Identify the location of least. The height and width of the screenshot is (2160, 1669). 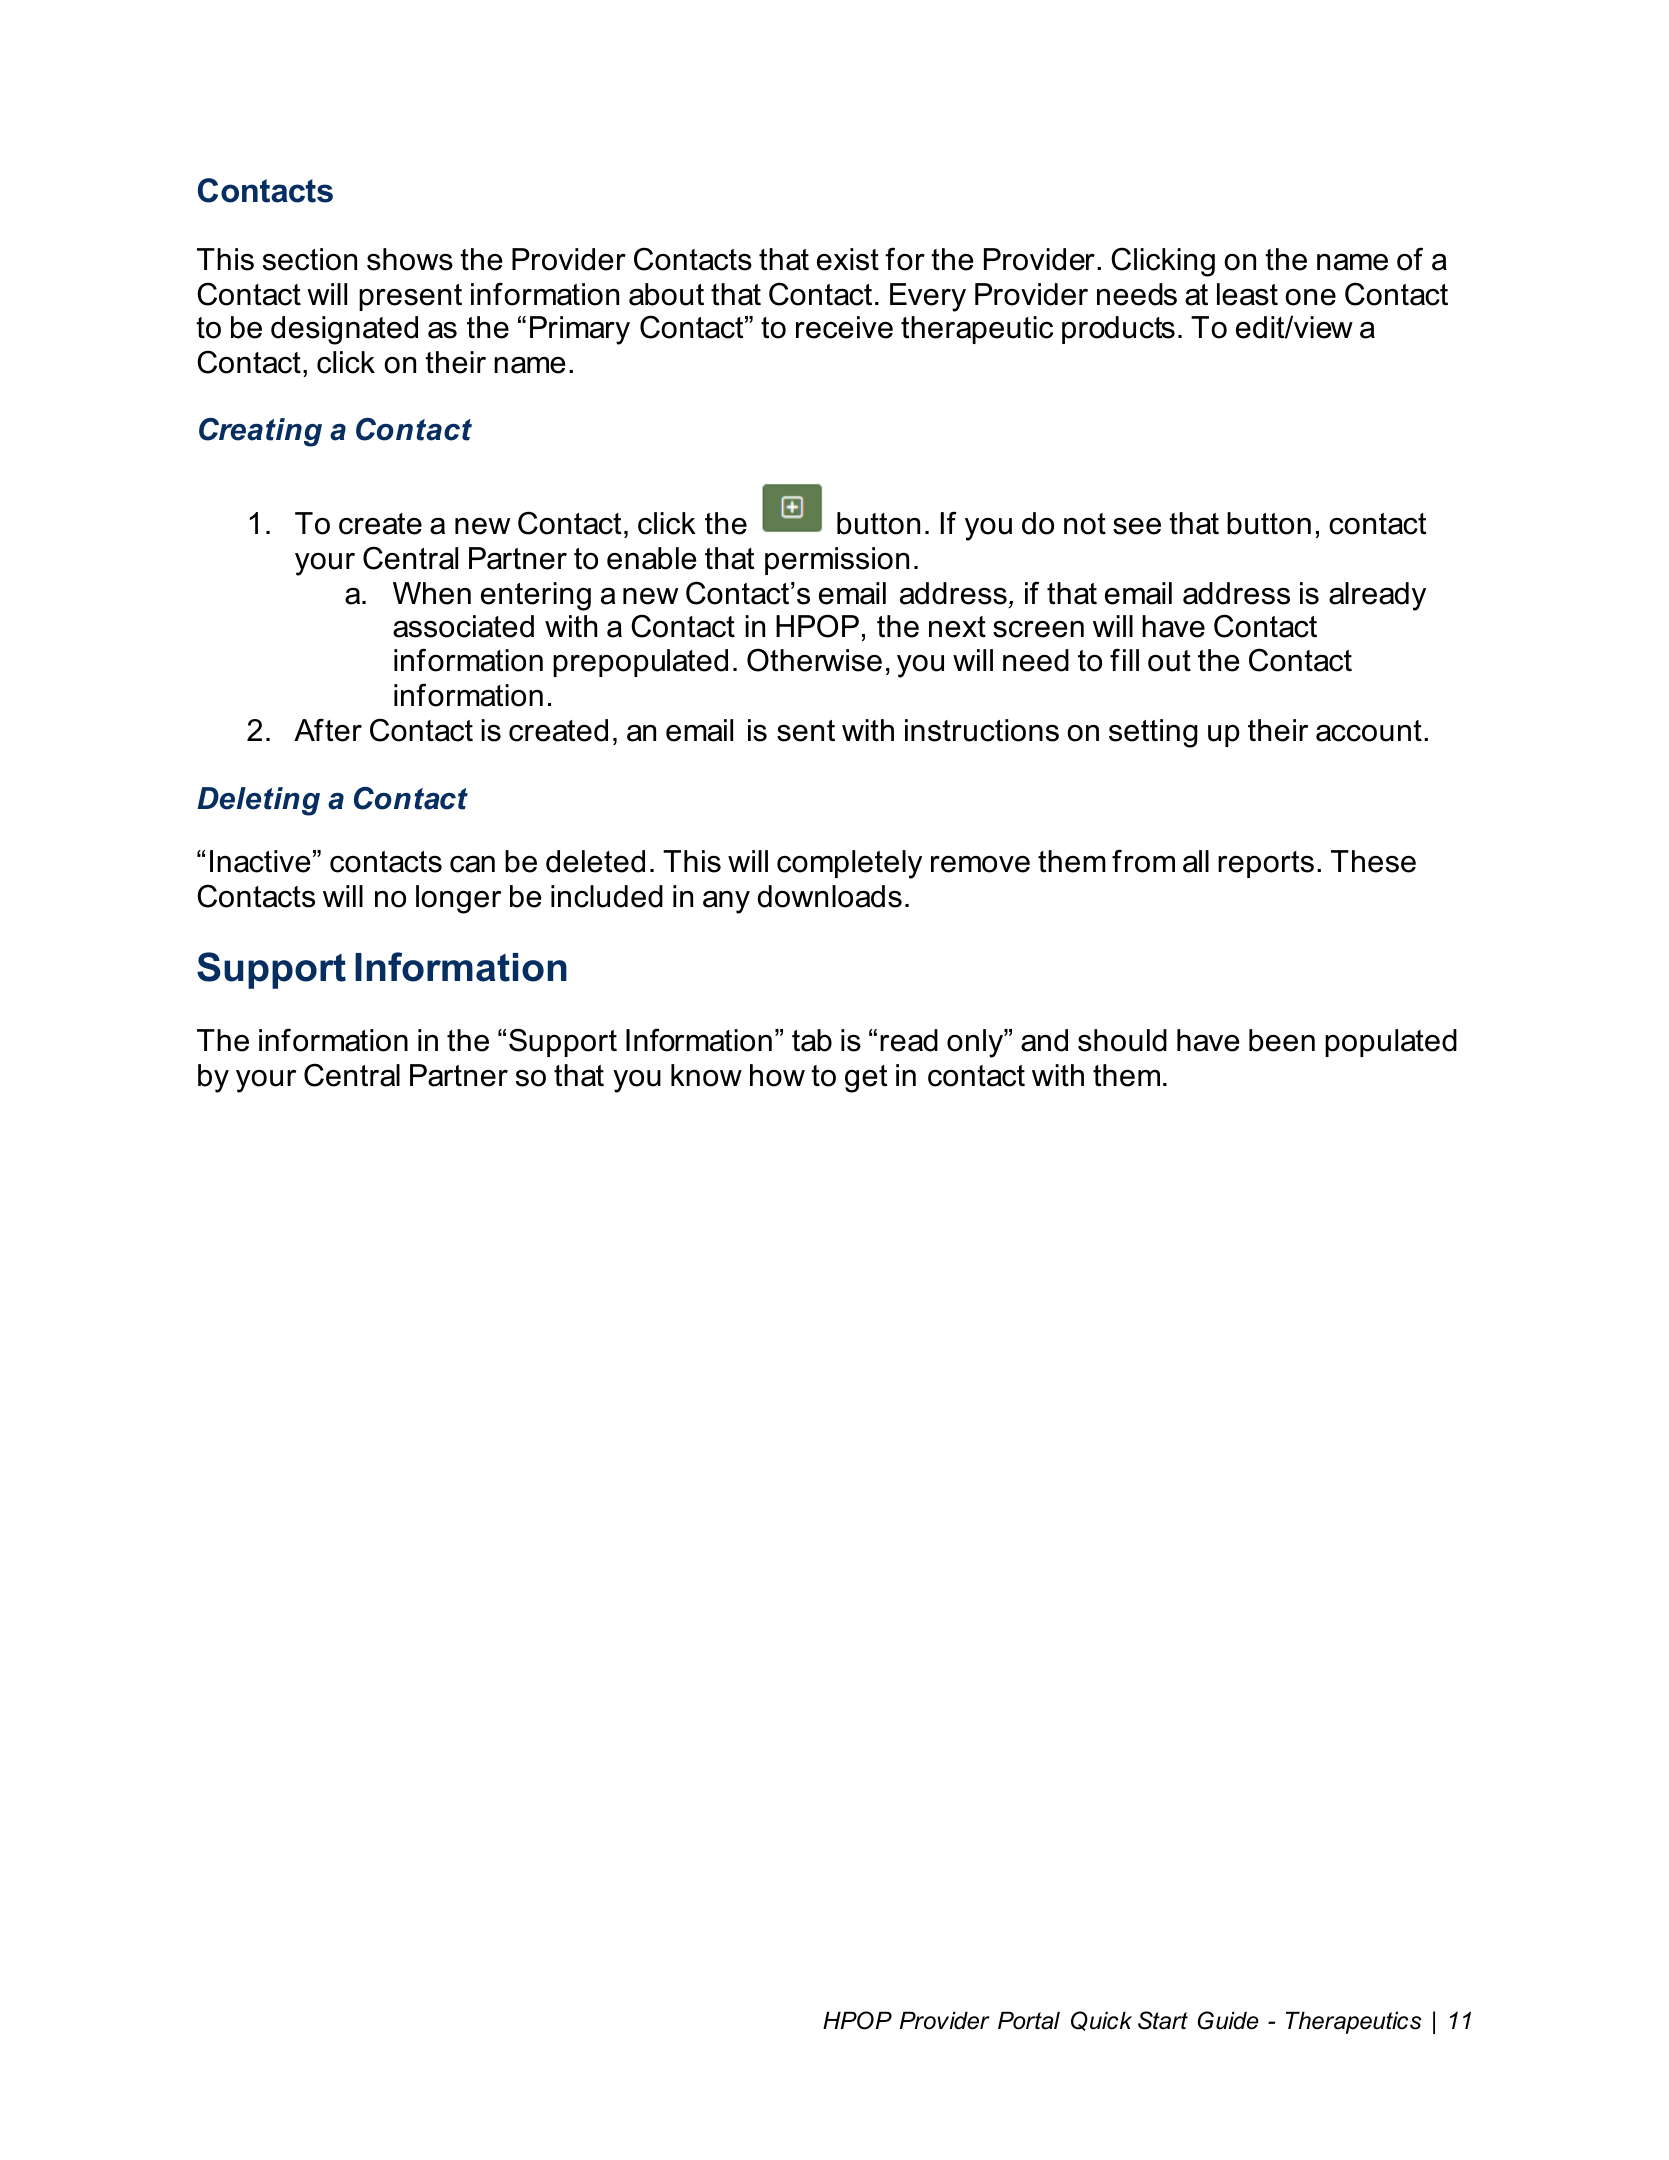
(1247, 294).
